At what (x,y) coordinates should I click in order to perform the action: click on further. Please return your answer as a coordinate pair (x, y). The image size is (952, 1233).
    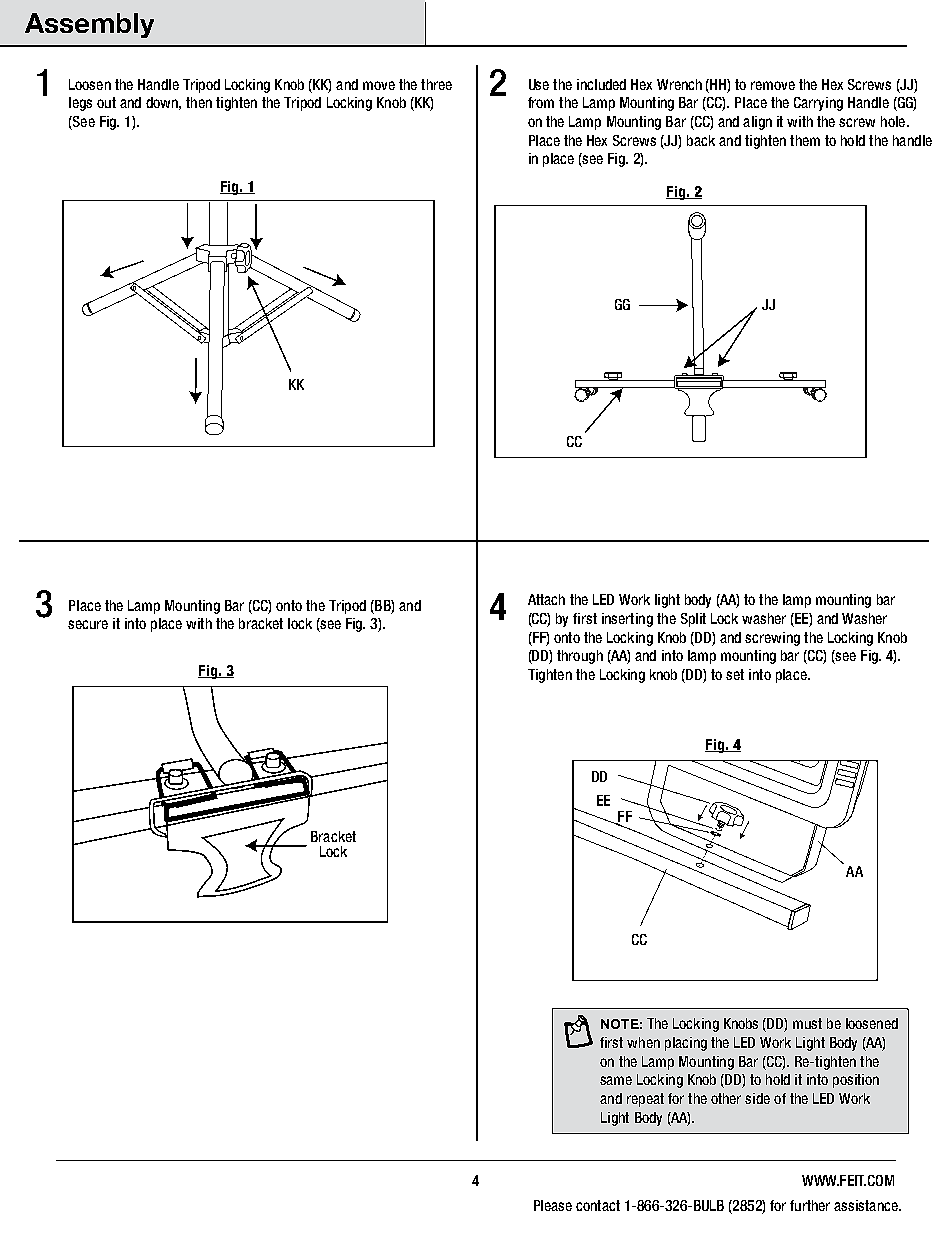
    Looking at the image, I should click on (810, 1205).
